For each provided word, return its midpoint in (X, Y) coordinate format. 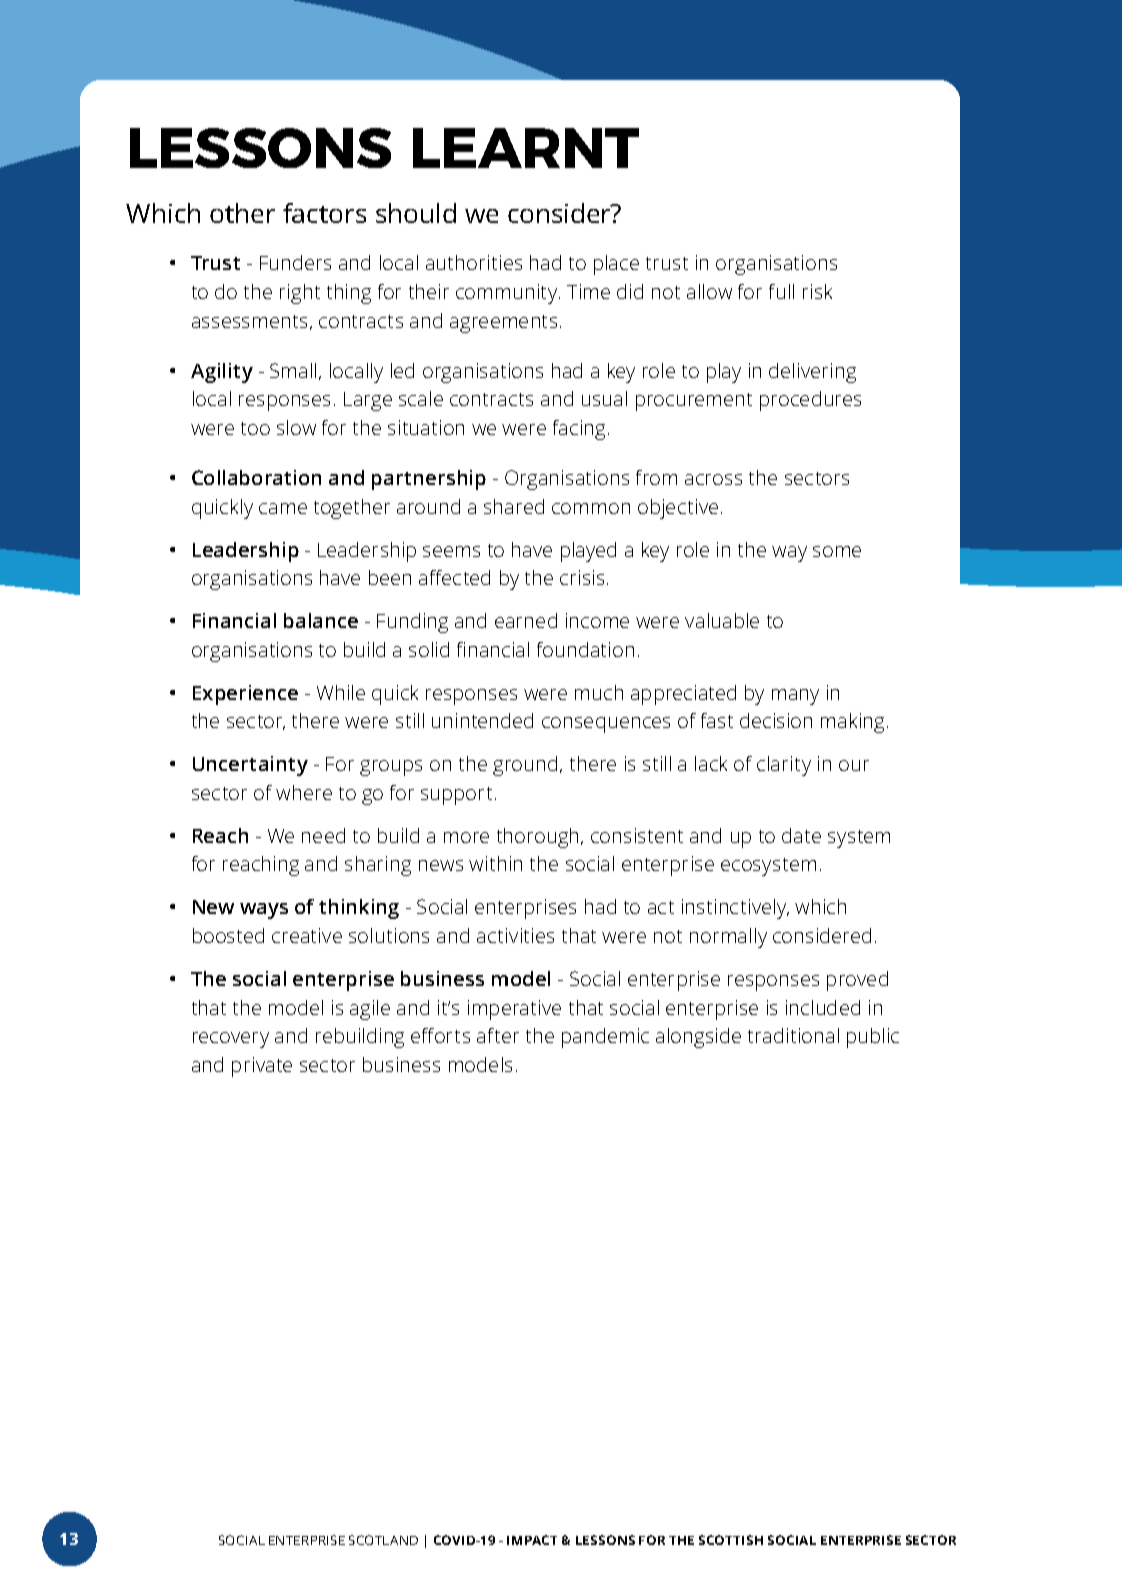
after (498, 1035)
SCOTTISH (731, 1540)
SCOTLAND (383, 1540)
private (262, 1067)
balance (321, 620)
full (781, 291)
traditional (793, 1035)
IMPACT (532, 1540)
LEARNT (526, 148)
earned (526, 620)
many (795, 697)
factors (324, 213)
